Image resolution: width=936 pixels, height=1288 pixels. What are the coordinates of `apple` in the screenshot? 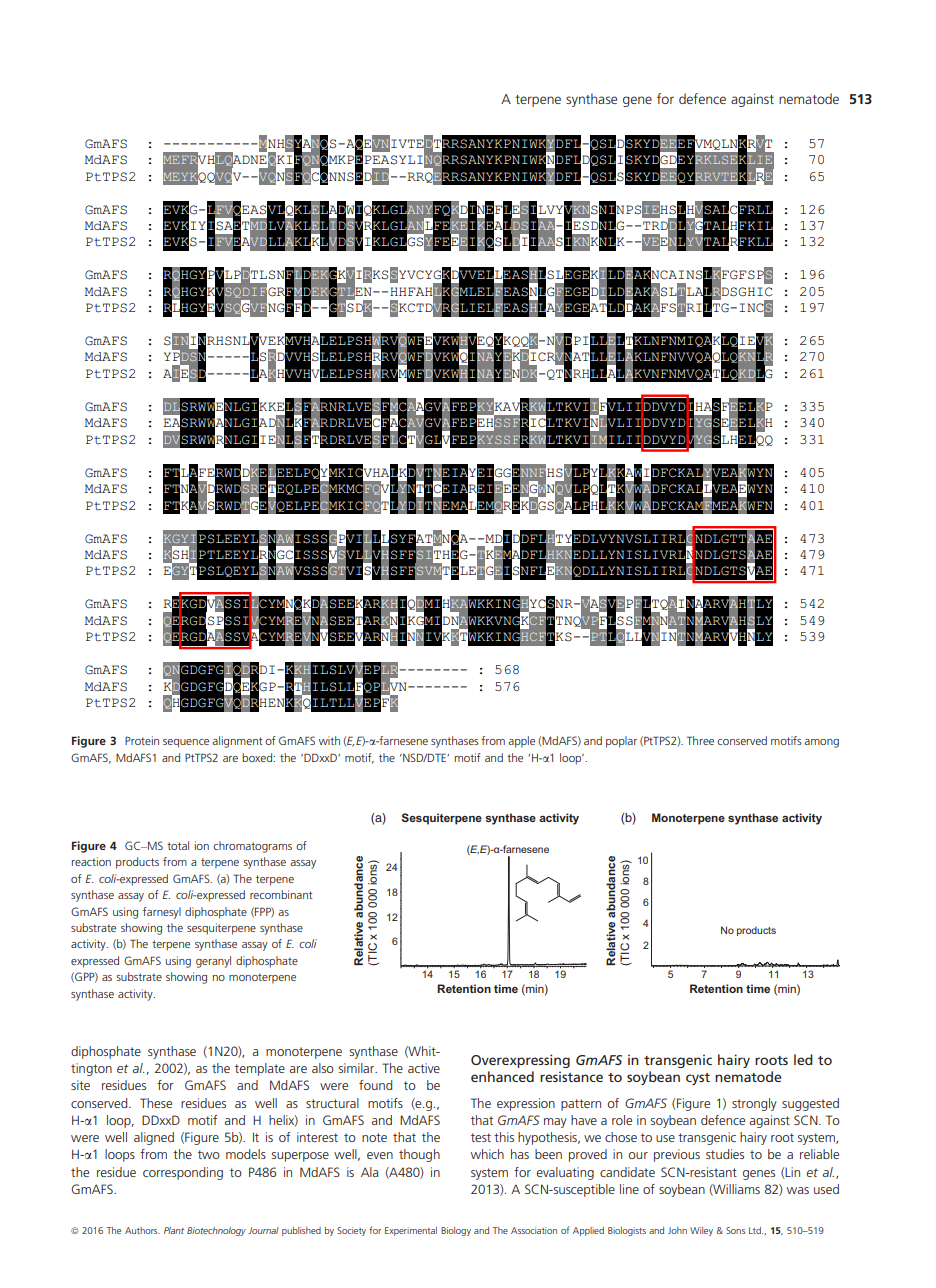 It's located at (521, 742).
